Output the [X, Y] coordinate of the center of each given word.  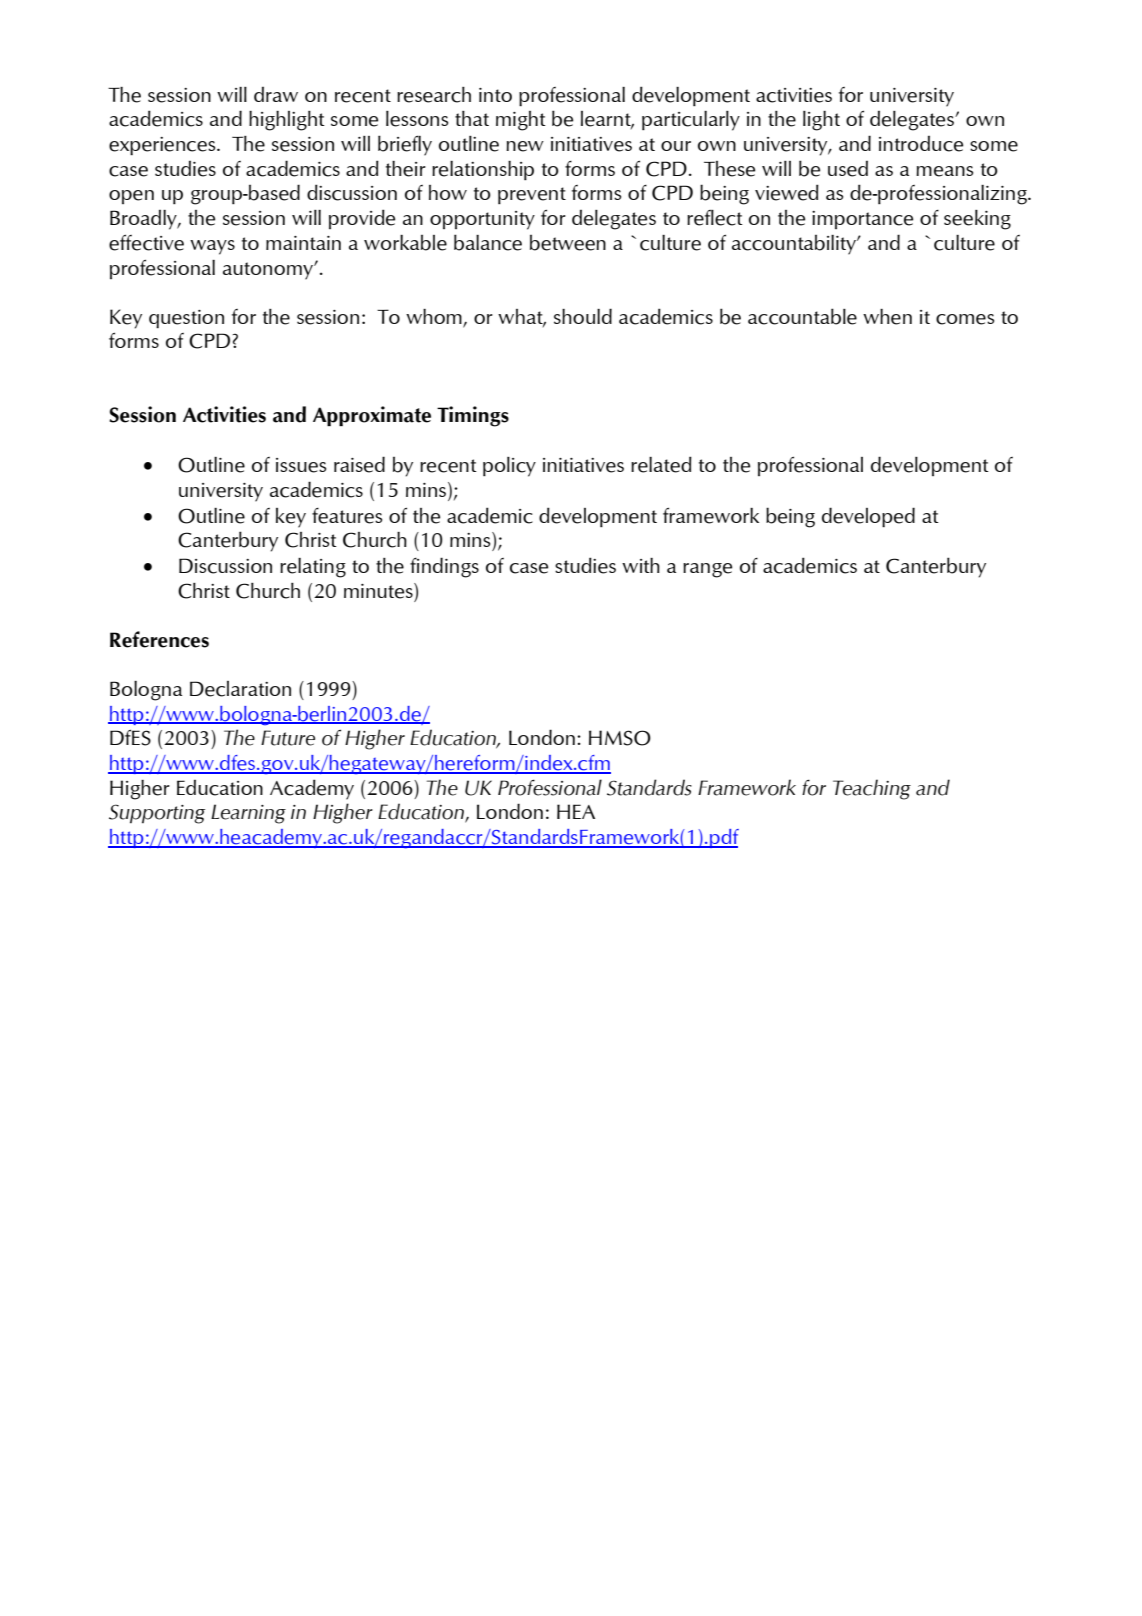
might [521, 121]
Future [288, 738]
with [641, 565]
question [186, 319]
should [583, 316]
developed [868, 517]
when [887, 317]
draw [276, 94]
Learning [248, 814]
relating [313, 568]
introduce [921, 144]
